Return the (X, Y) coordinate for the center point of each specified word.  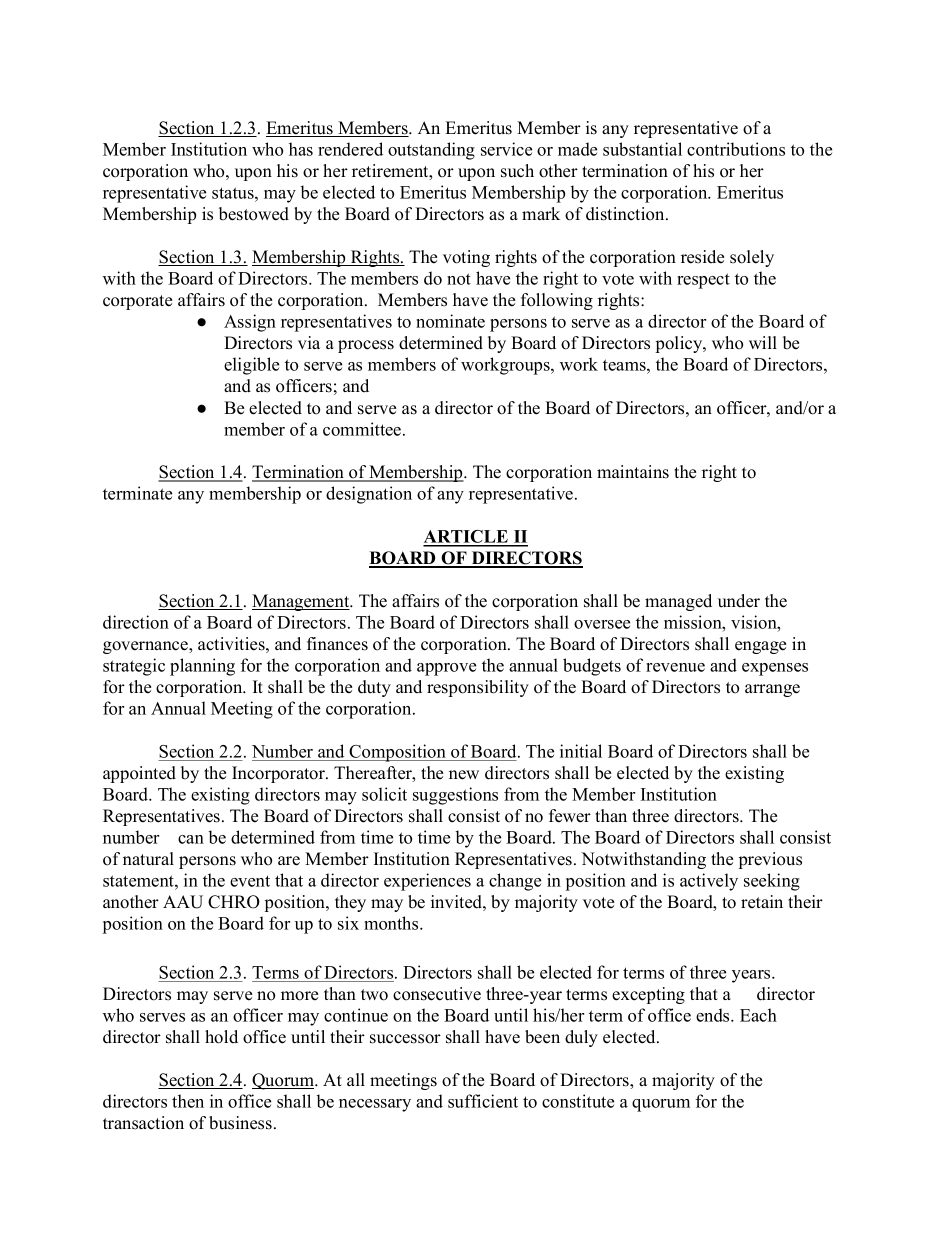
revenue (675, 667)
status (234, 193)
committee (363, 429)
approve (446, 669)
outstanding (431, 151)
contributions (736, 149)
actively (709, 882)
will (763, 342)
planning (202, 667)
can (191, 839)
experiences (427, 882)
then (188, 1101)
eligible (251, 366)
